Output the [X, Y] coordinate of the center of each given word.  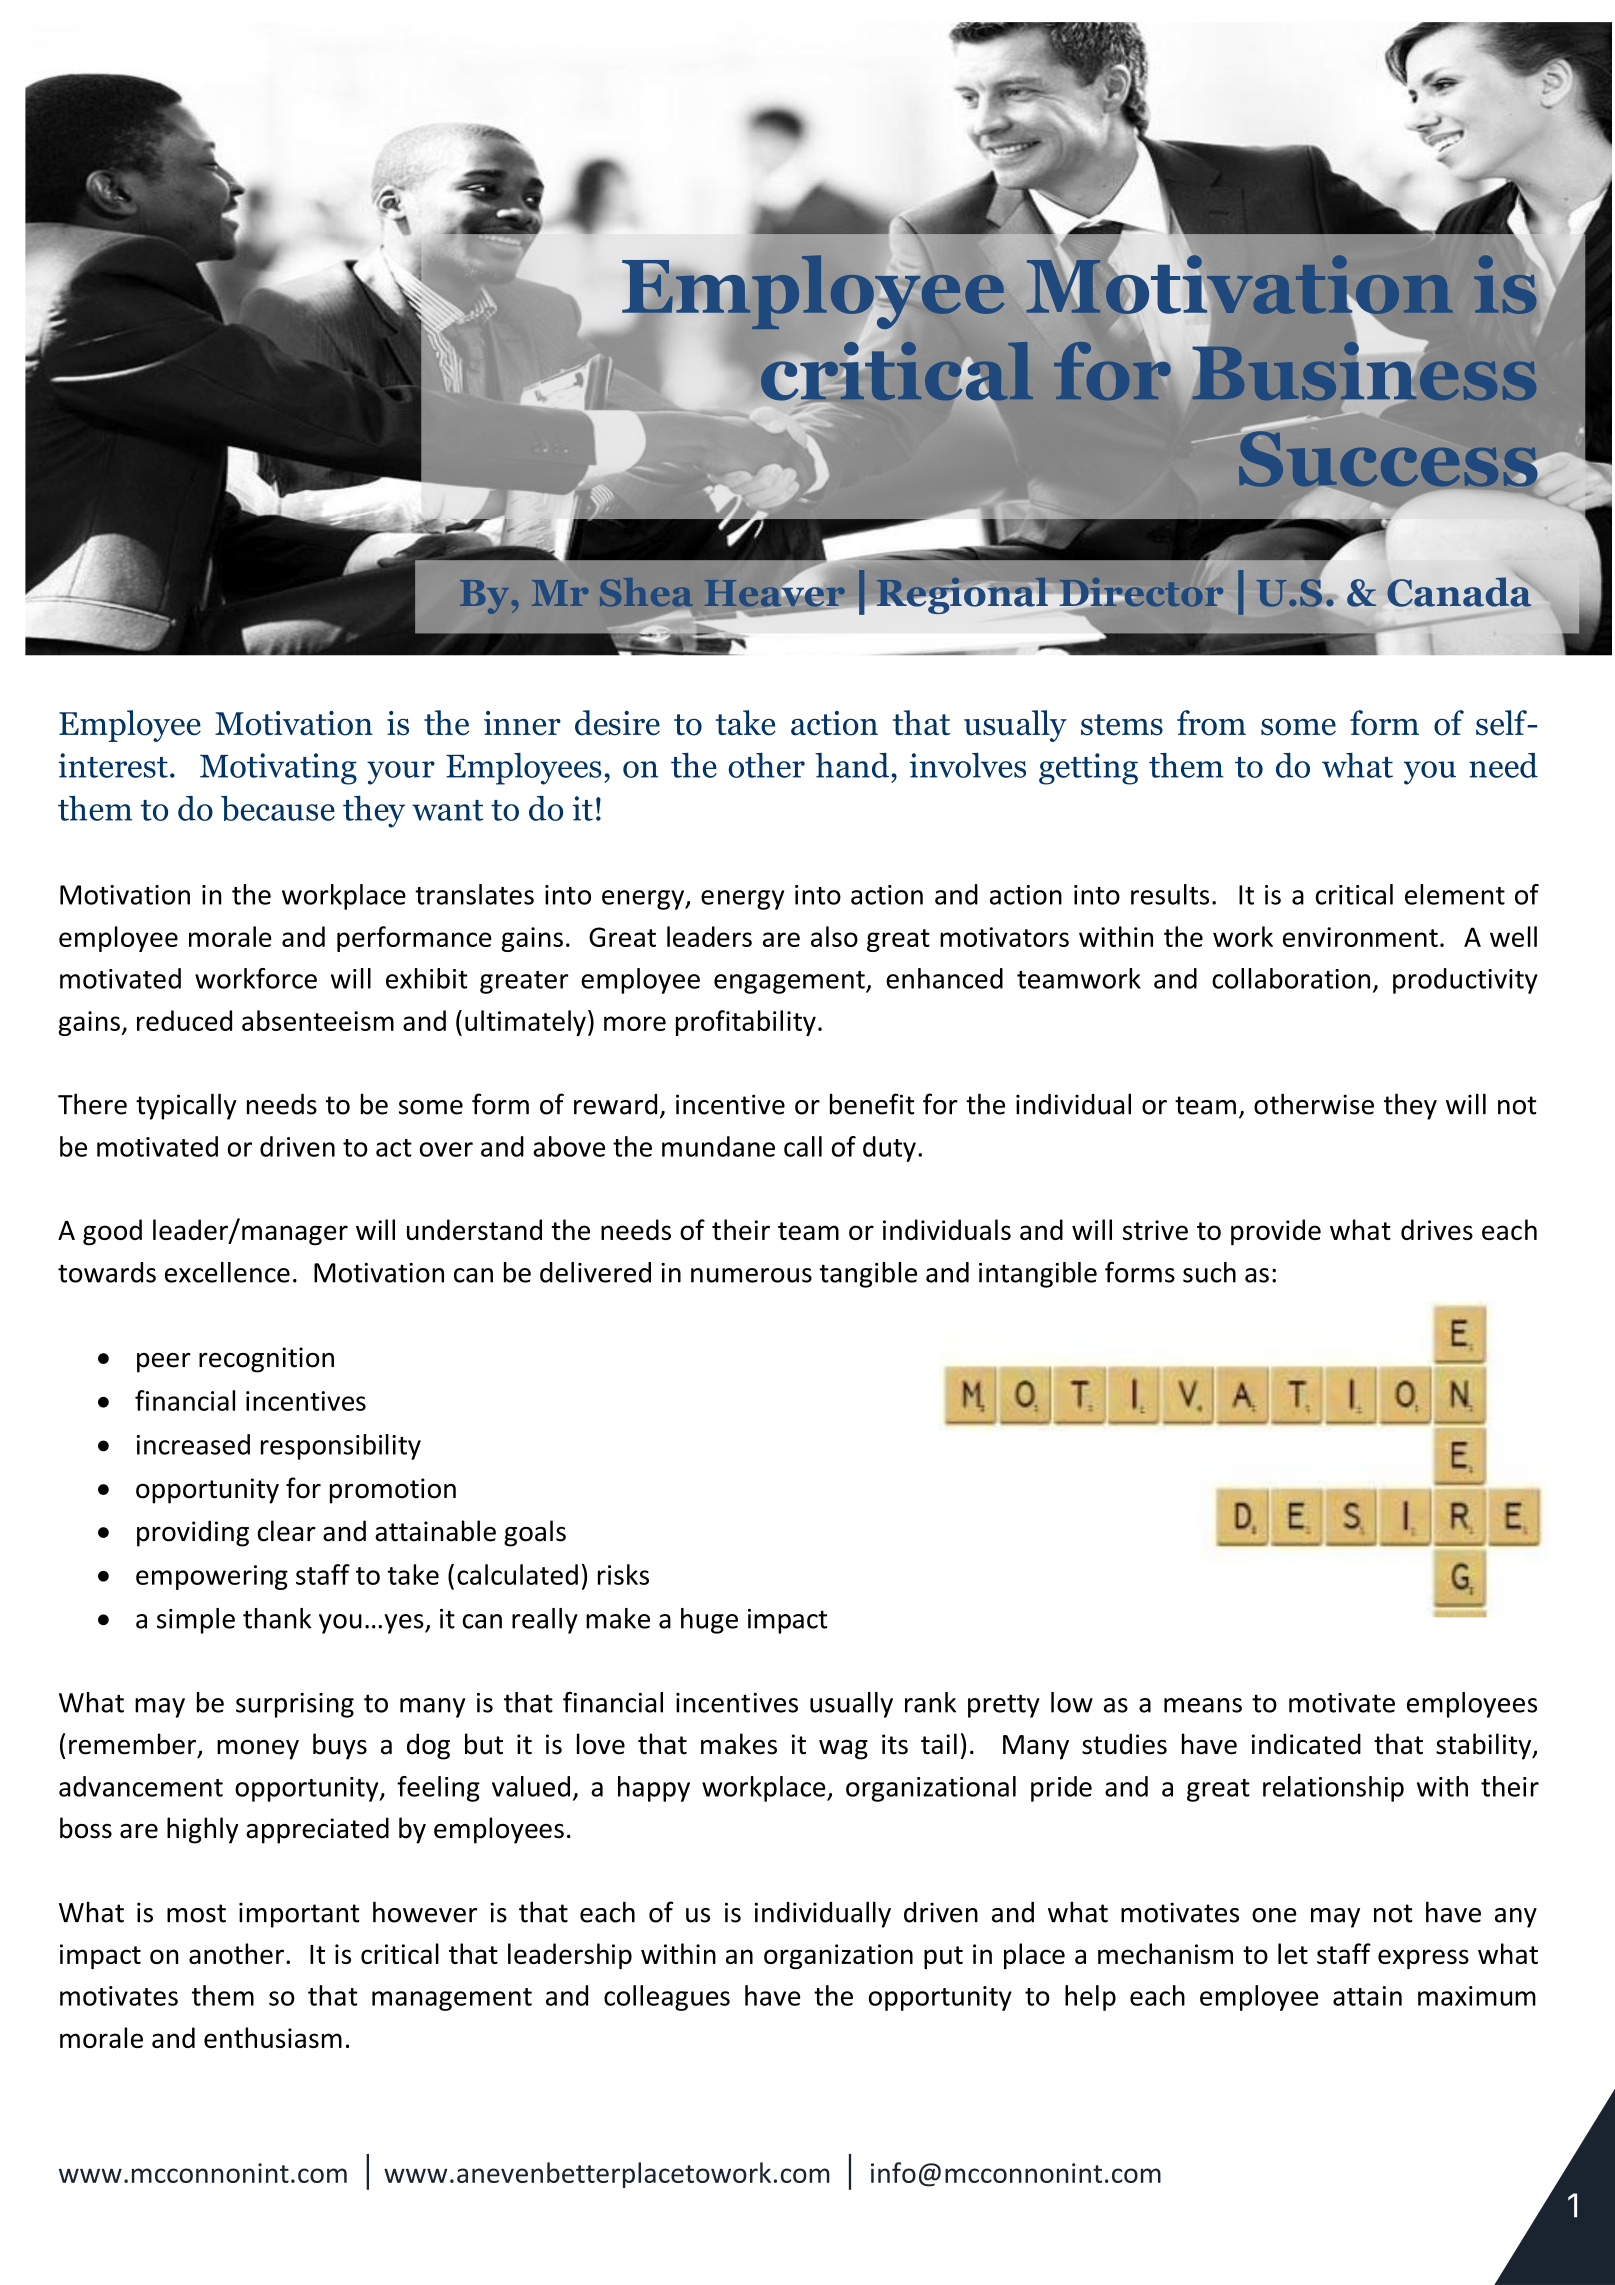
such [1209, 1272]
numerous [751, 1275]
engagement [790, 982]
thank [277, 1618]
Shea [646, 592]
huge [709, 1621]
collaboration [1291, 978]
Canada [1460, 591]
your [401, 773]
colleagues [667, 1998]
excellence [227, 1272]
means [1203, 1705]
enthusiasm [273, 2037]
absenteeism [318, 1020]
